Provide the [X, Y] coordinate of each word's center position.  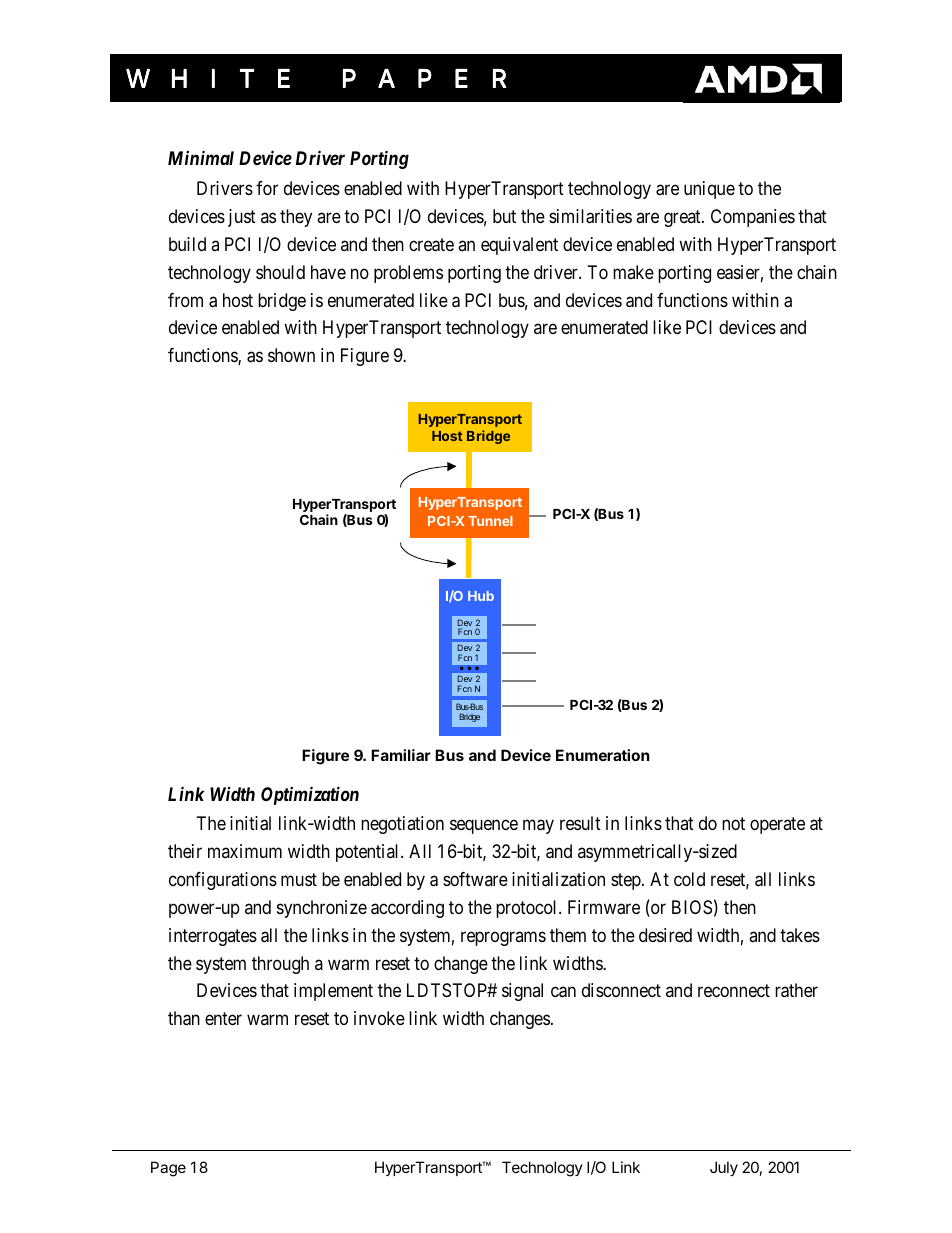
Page [168, 1169]
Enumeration [602, 755]
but [504, 216]
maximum [245, 851]
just [242, 218]
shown [291, 355]
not [733, 823]
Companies [753, 218]
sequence [484, 826]
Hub [481, 596]
